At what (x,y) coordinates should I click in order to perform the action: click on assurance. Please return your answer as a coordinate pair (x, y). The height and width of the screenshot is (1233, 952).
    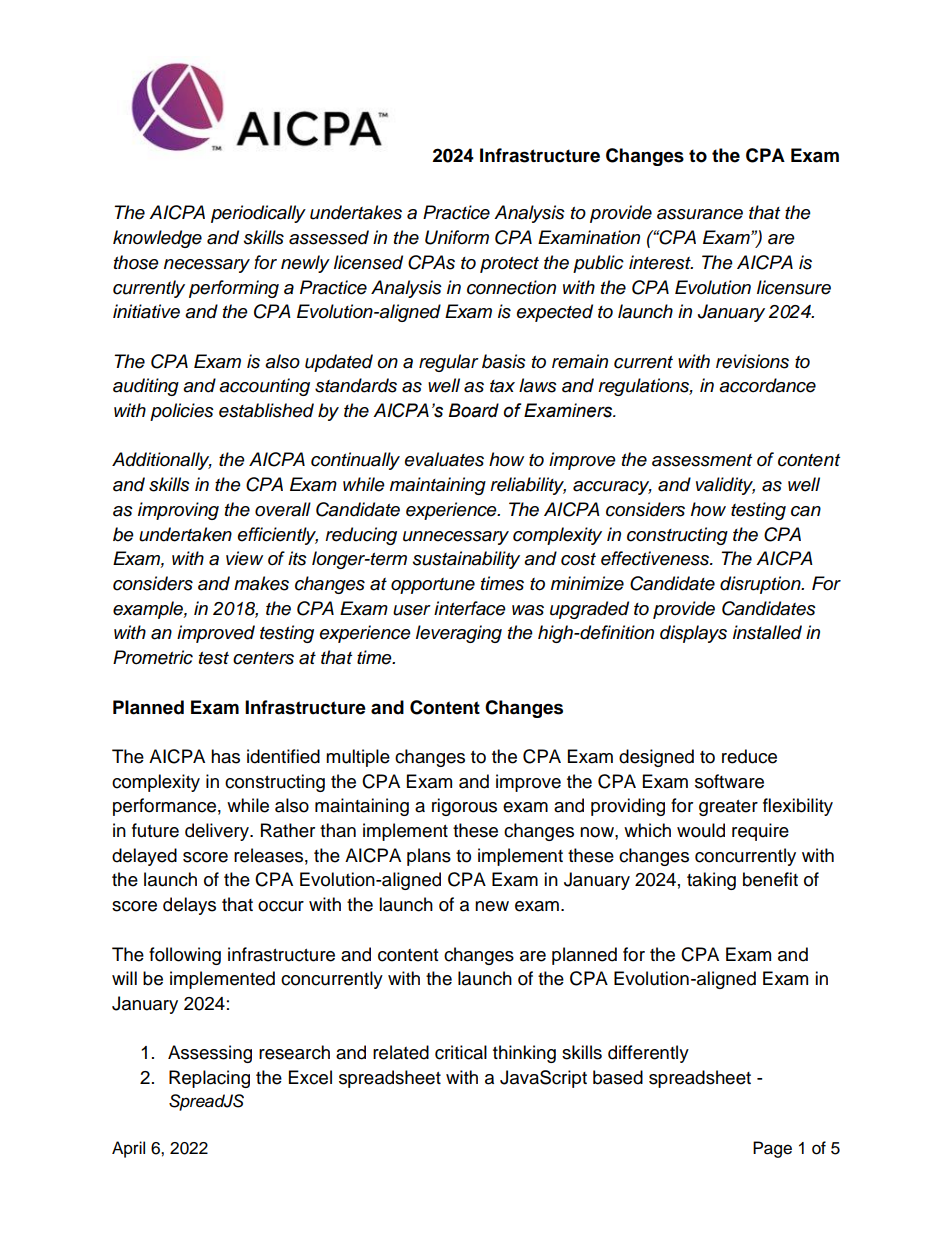
    Looking at the image, I should click on (700, 214).
